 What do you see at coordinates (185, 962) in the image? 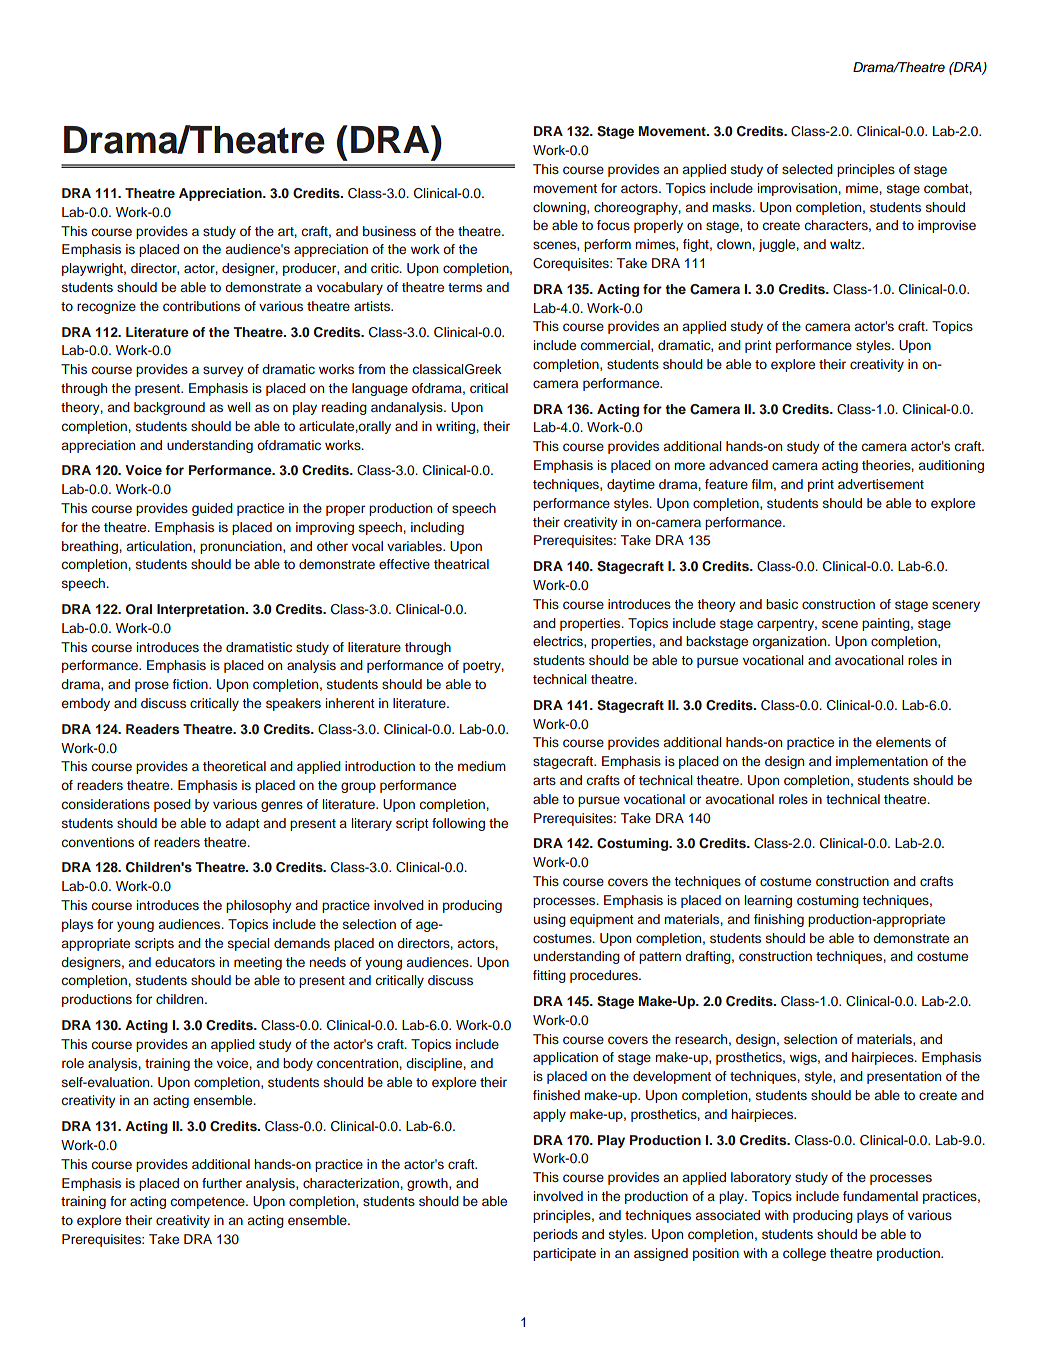
I see `educators` at bounding box center [185, 962].
